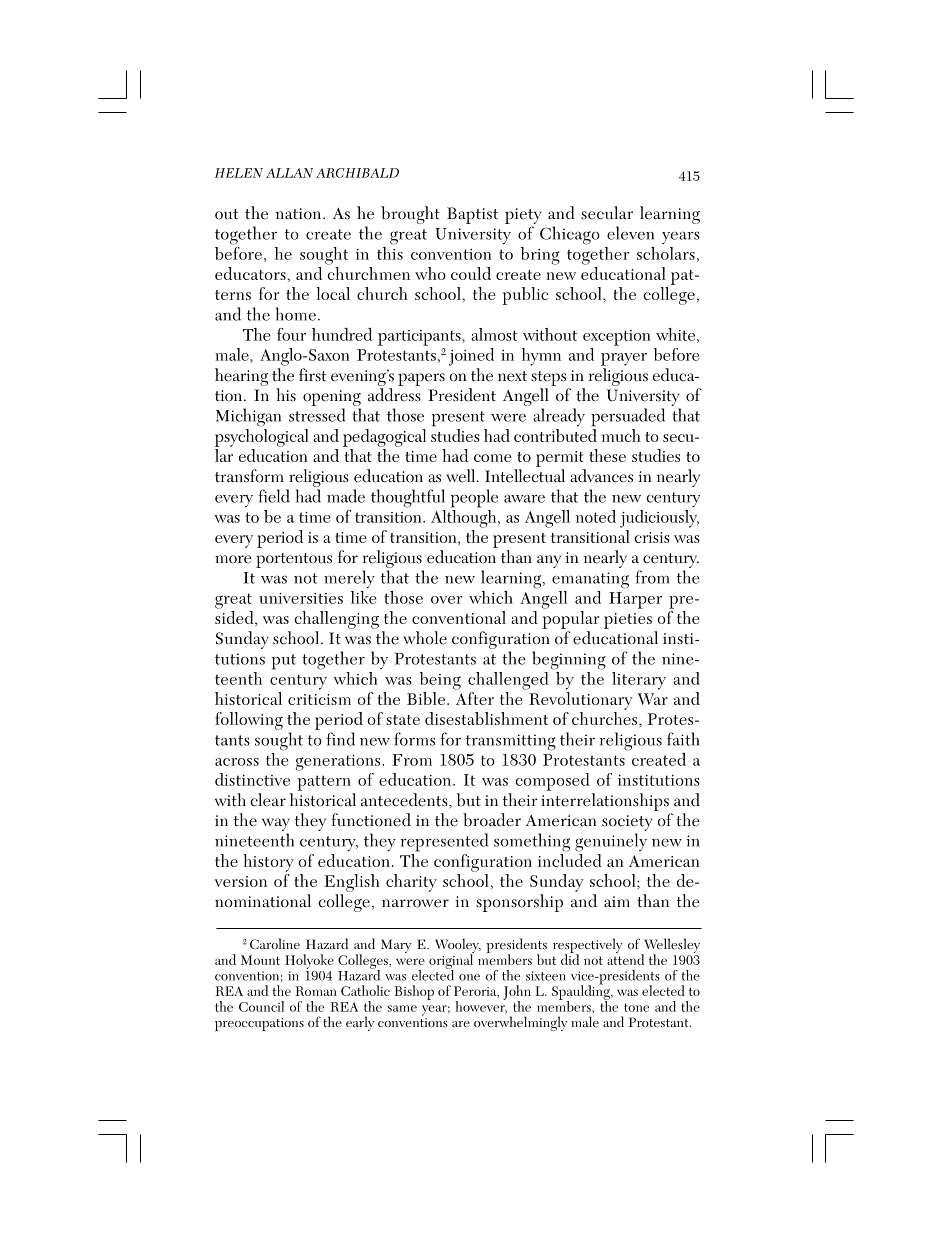 Image resolution: width=952 pixels, height=1233 pixels. Describe the element at coordinates (289, 173) in the image. I see `ALLAN` at that location.
